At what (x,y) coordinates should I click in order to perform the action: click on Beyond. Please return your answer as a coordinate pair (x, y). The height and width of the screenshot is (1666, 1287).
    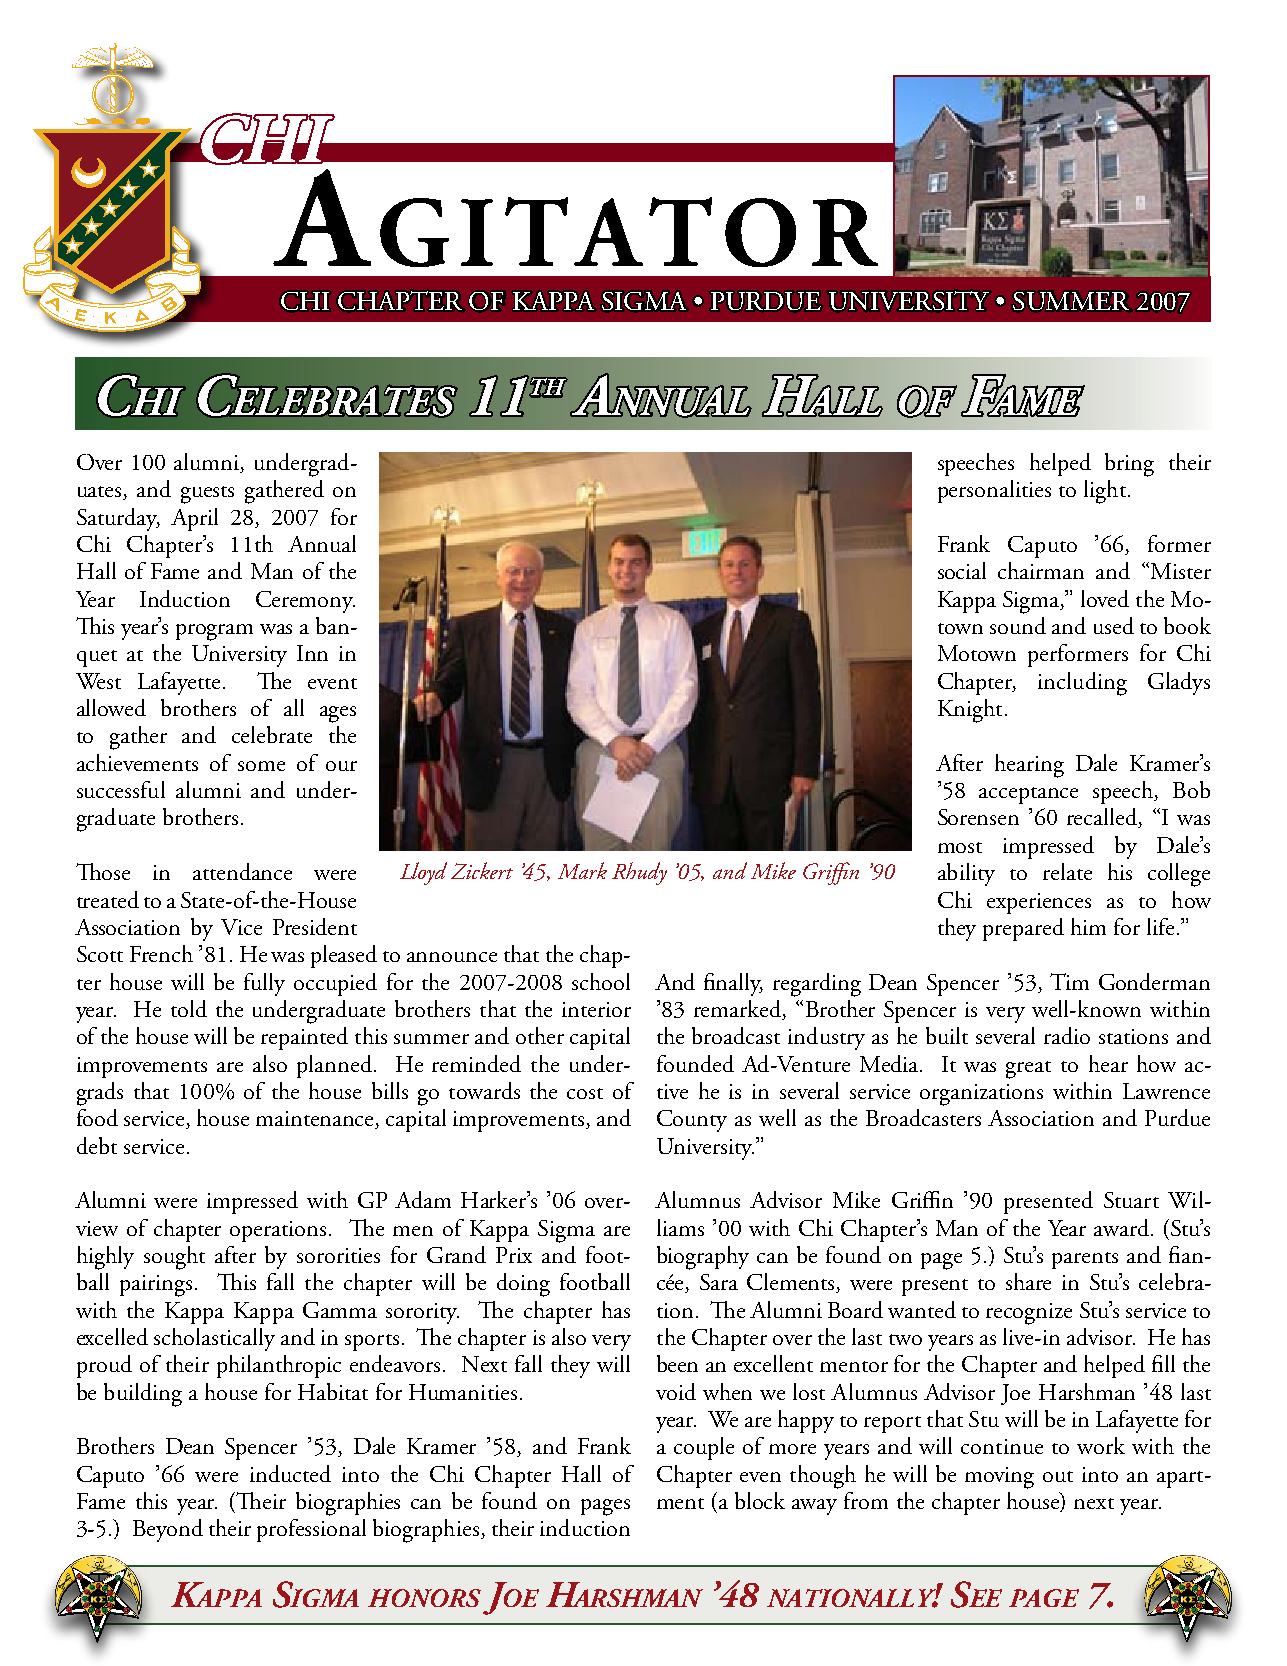
    Looking at the image, I should click on (168, 1530).
